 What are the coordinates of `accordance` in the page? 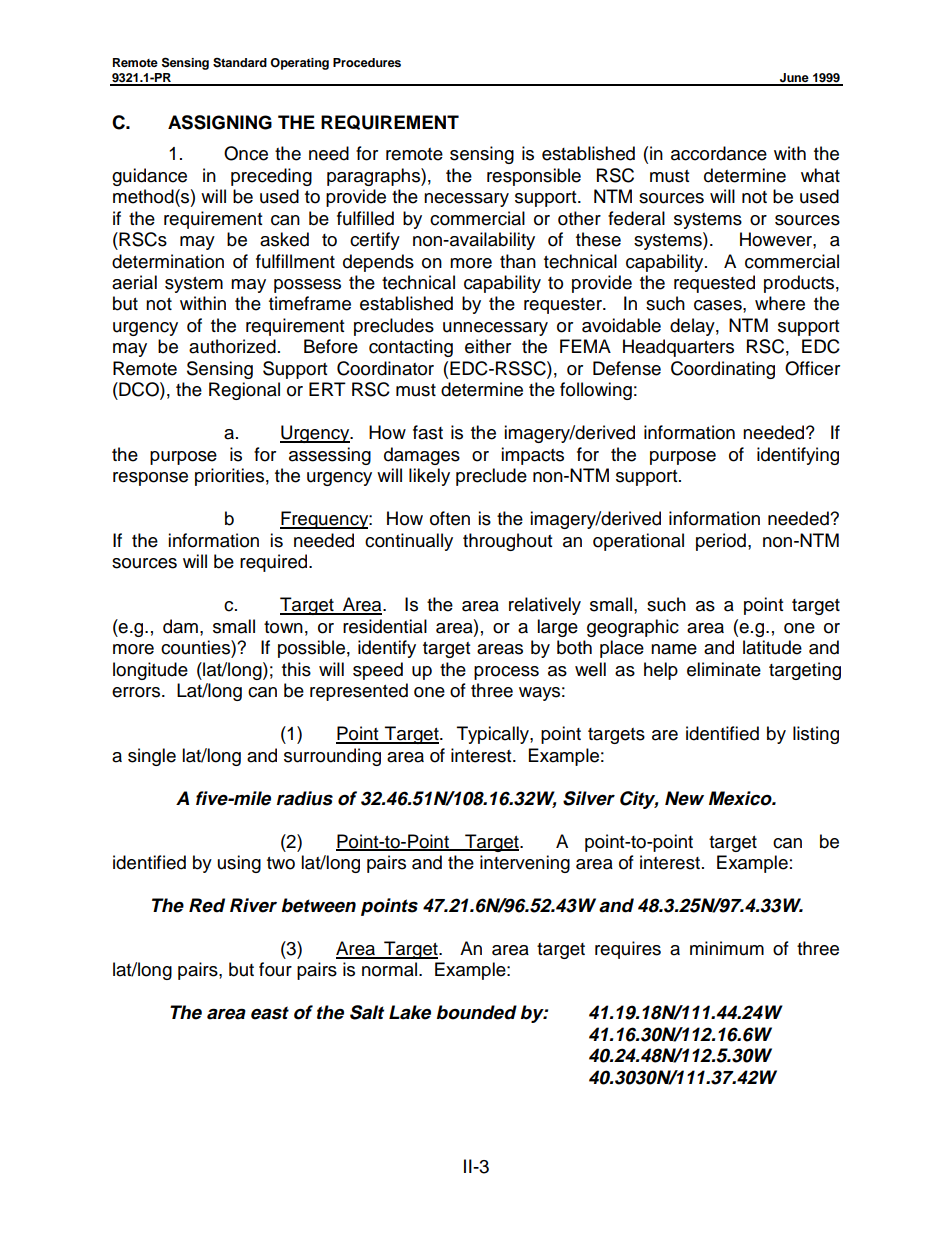 It's located at (719, 153).
